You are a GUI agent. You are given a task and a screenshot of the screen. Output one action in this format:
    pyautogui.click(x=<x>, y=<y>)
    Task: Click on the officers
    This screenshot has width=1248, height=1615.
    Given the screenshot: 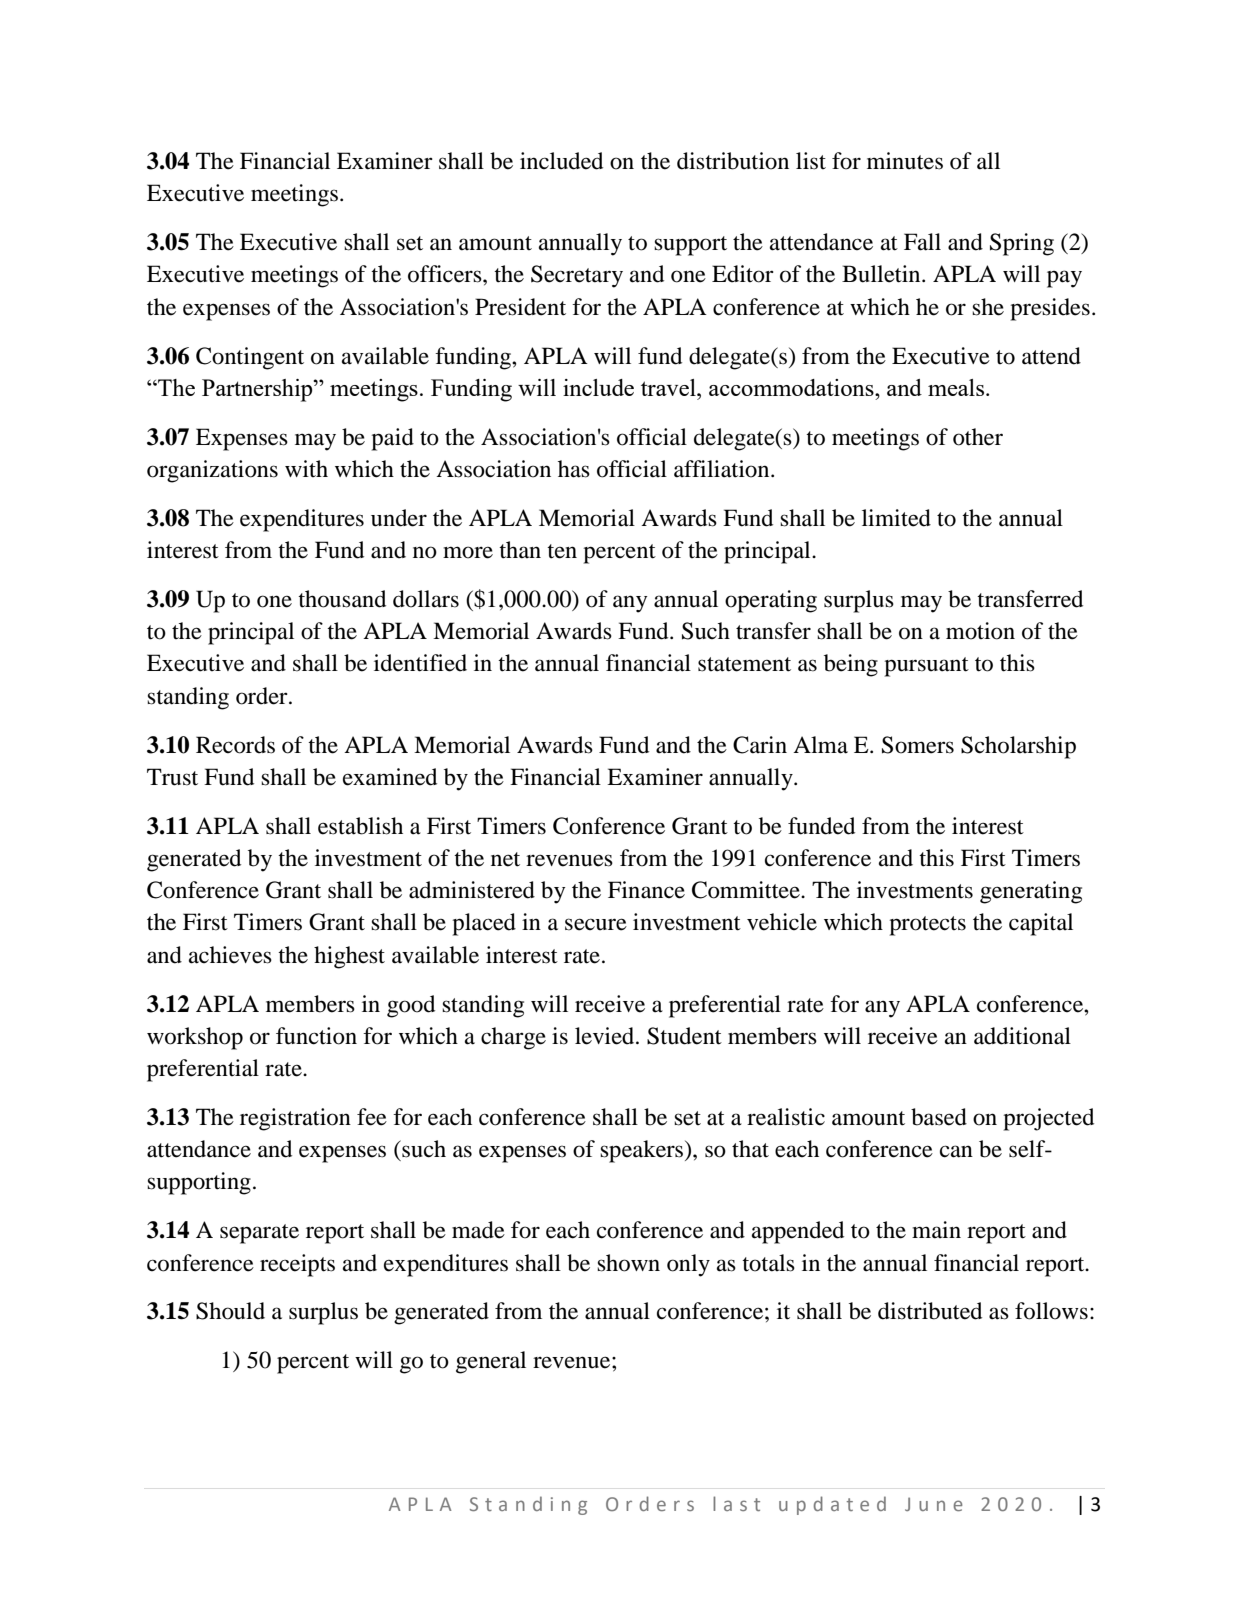 What is the action you would take?
    pyautogui.click(x=446, y=274)
